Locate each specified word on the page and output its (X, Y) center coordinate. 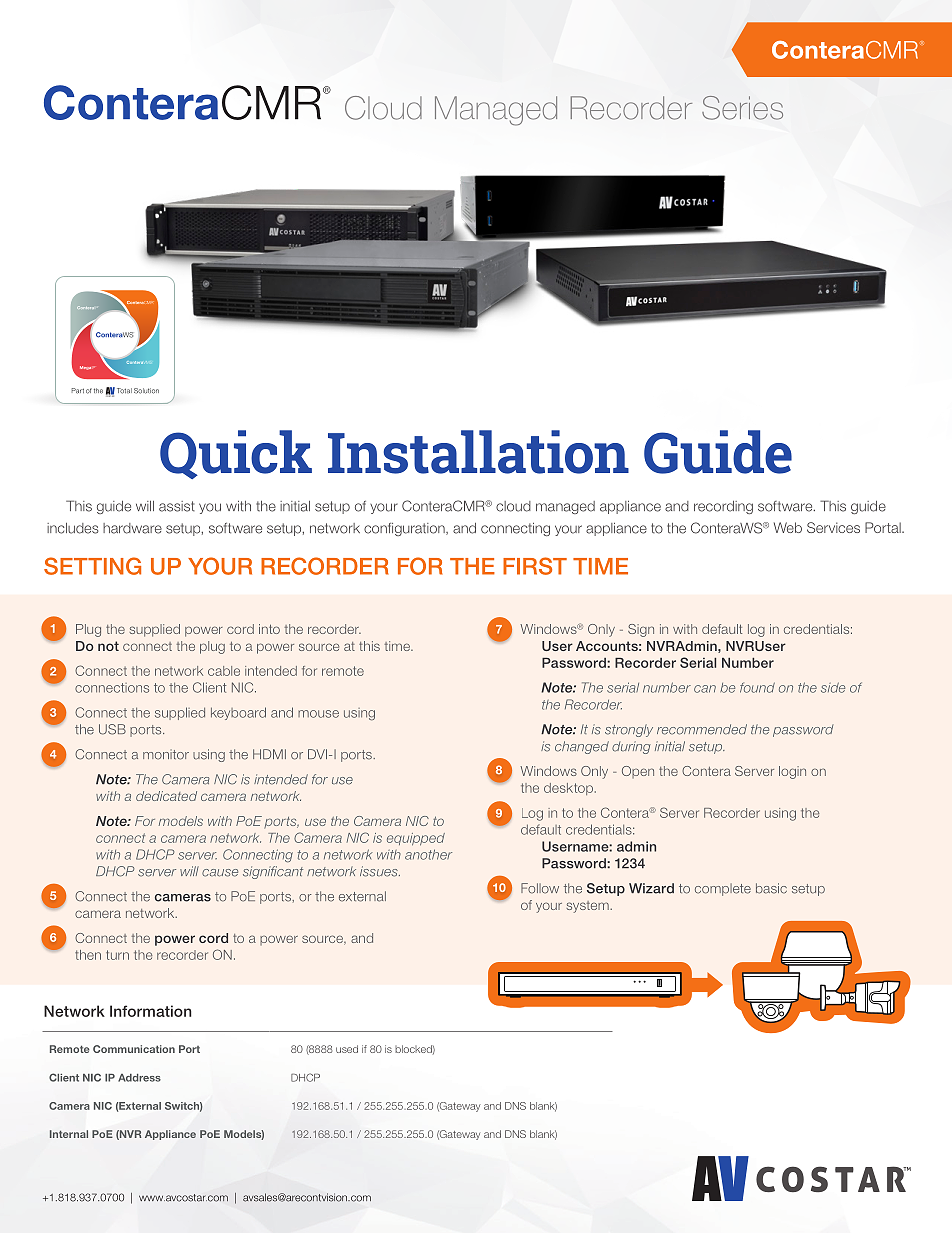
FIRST (535, 566)
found (757, 687)
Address (139, 1078)
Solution (146, 391)
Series (742, 108)
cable (224, 671)
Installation (478, 452)
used (347, 1049)
